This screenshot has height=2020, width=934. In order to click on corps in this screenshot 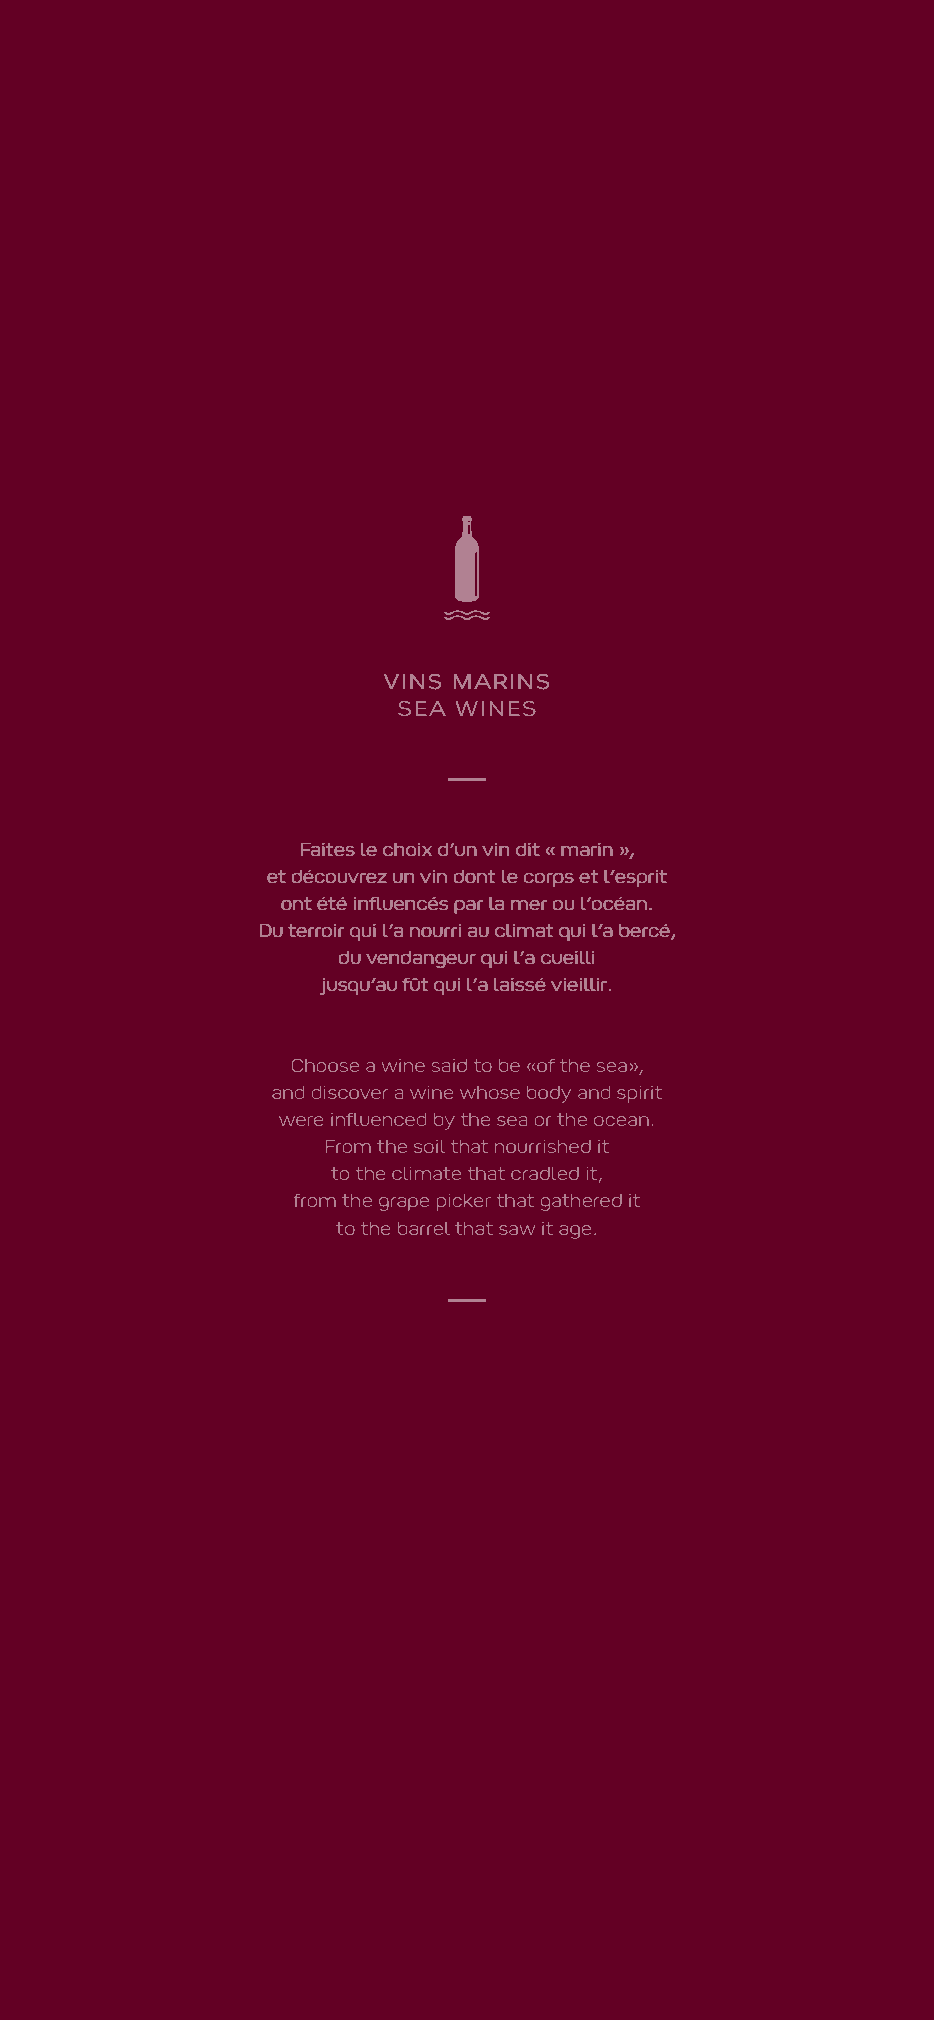, I will do `click(549, 880)`.
